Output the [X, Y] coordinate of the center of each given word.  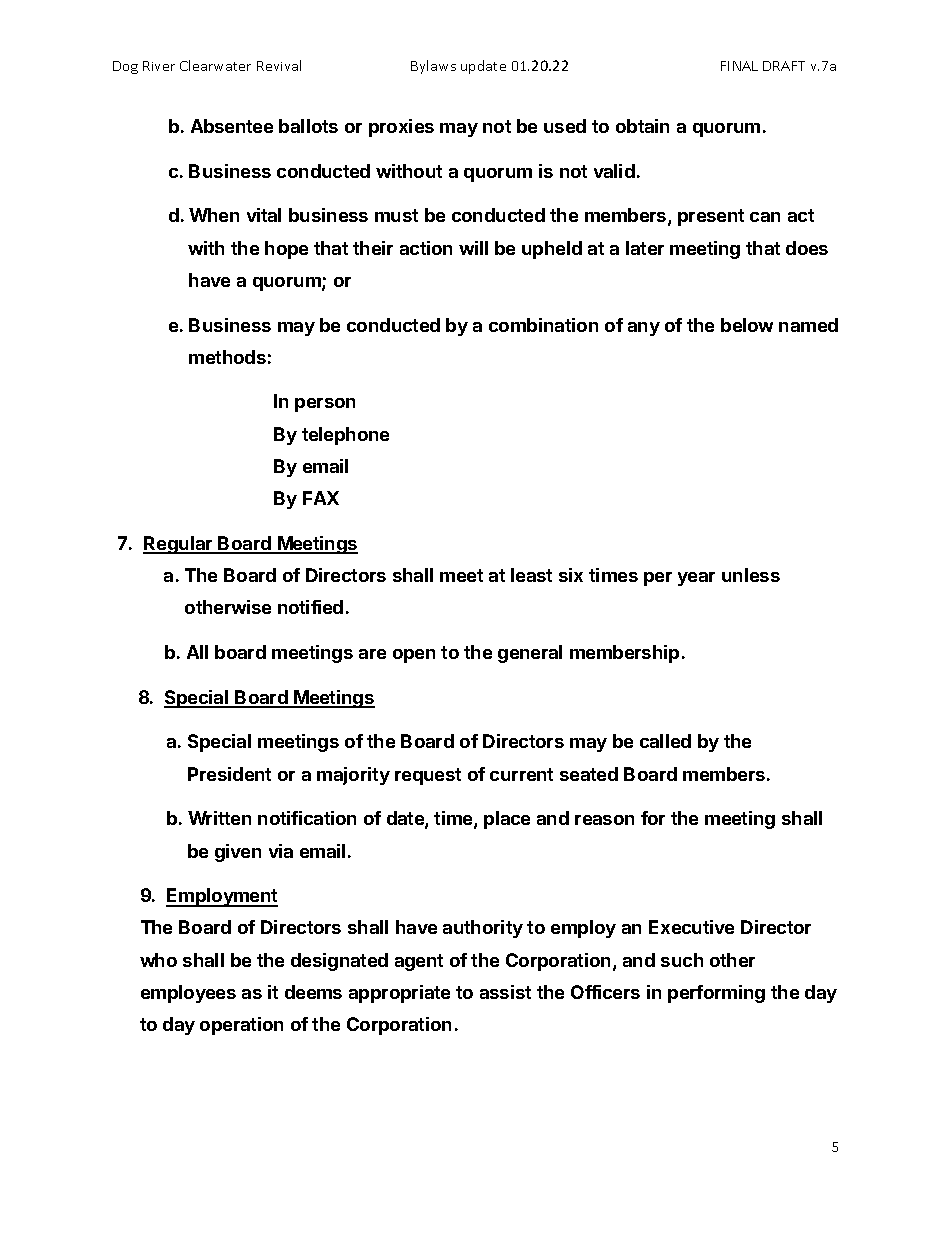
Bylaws [433, 67]
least [531, 575]
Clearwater [215, 65]
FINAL [739, 66]
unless [751, 575]
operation [241, 1026]
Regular [179, 545]
